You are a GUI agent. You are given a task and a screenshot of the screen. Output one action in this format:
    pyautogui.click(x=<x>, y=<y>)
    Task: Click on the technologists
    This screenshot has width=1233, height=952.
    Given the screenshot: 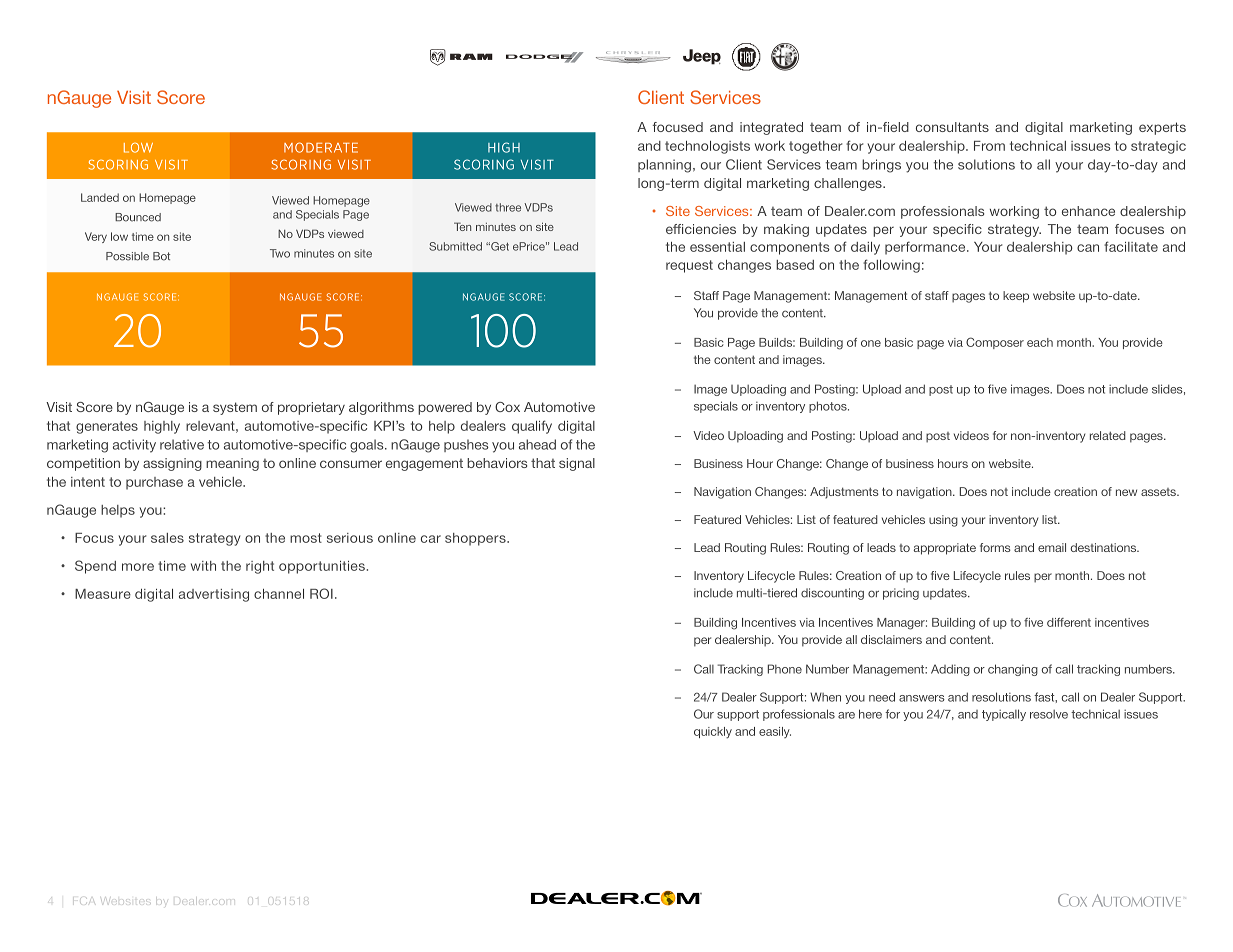 What is the action you would take?
    pyautogui.click(x=707, y=147)
